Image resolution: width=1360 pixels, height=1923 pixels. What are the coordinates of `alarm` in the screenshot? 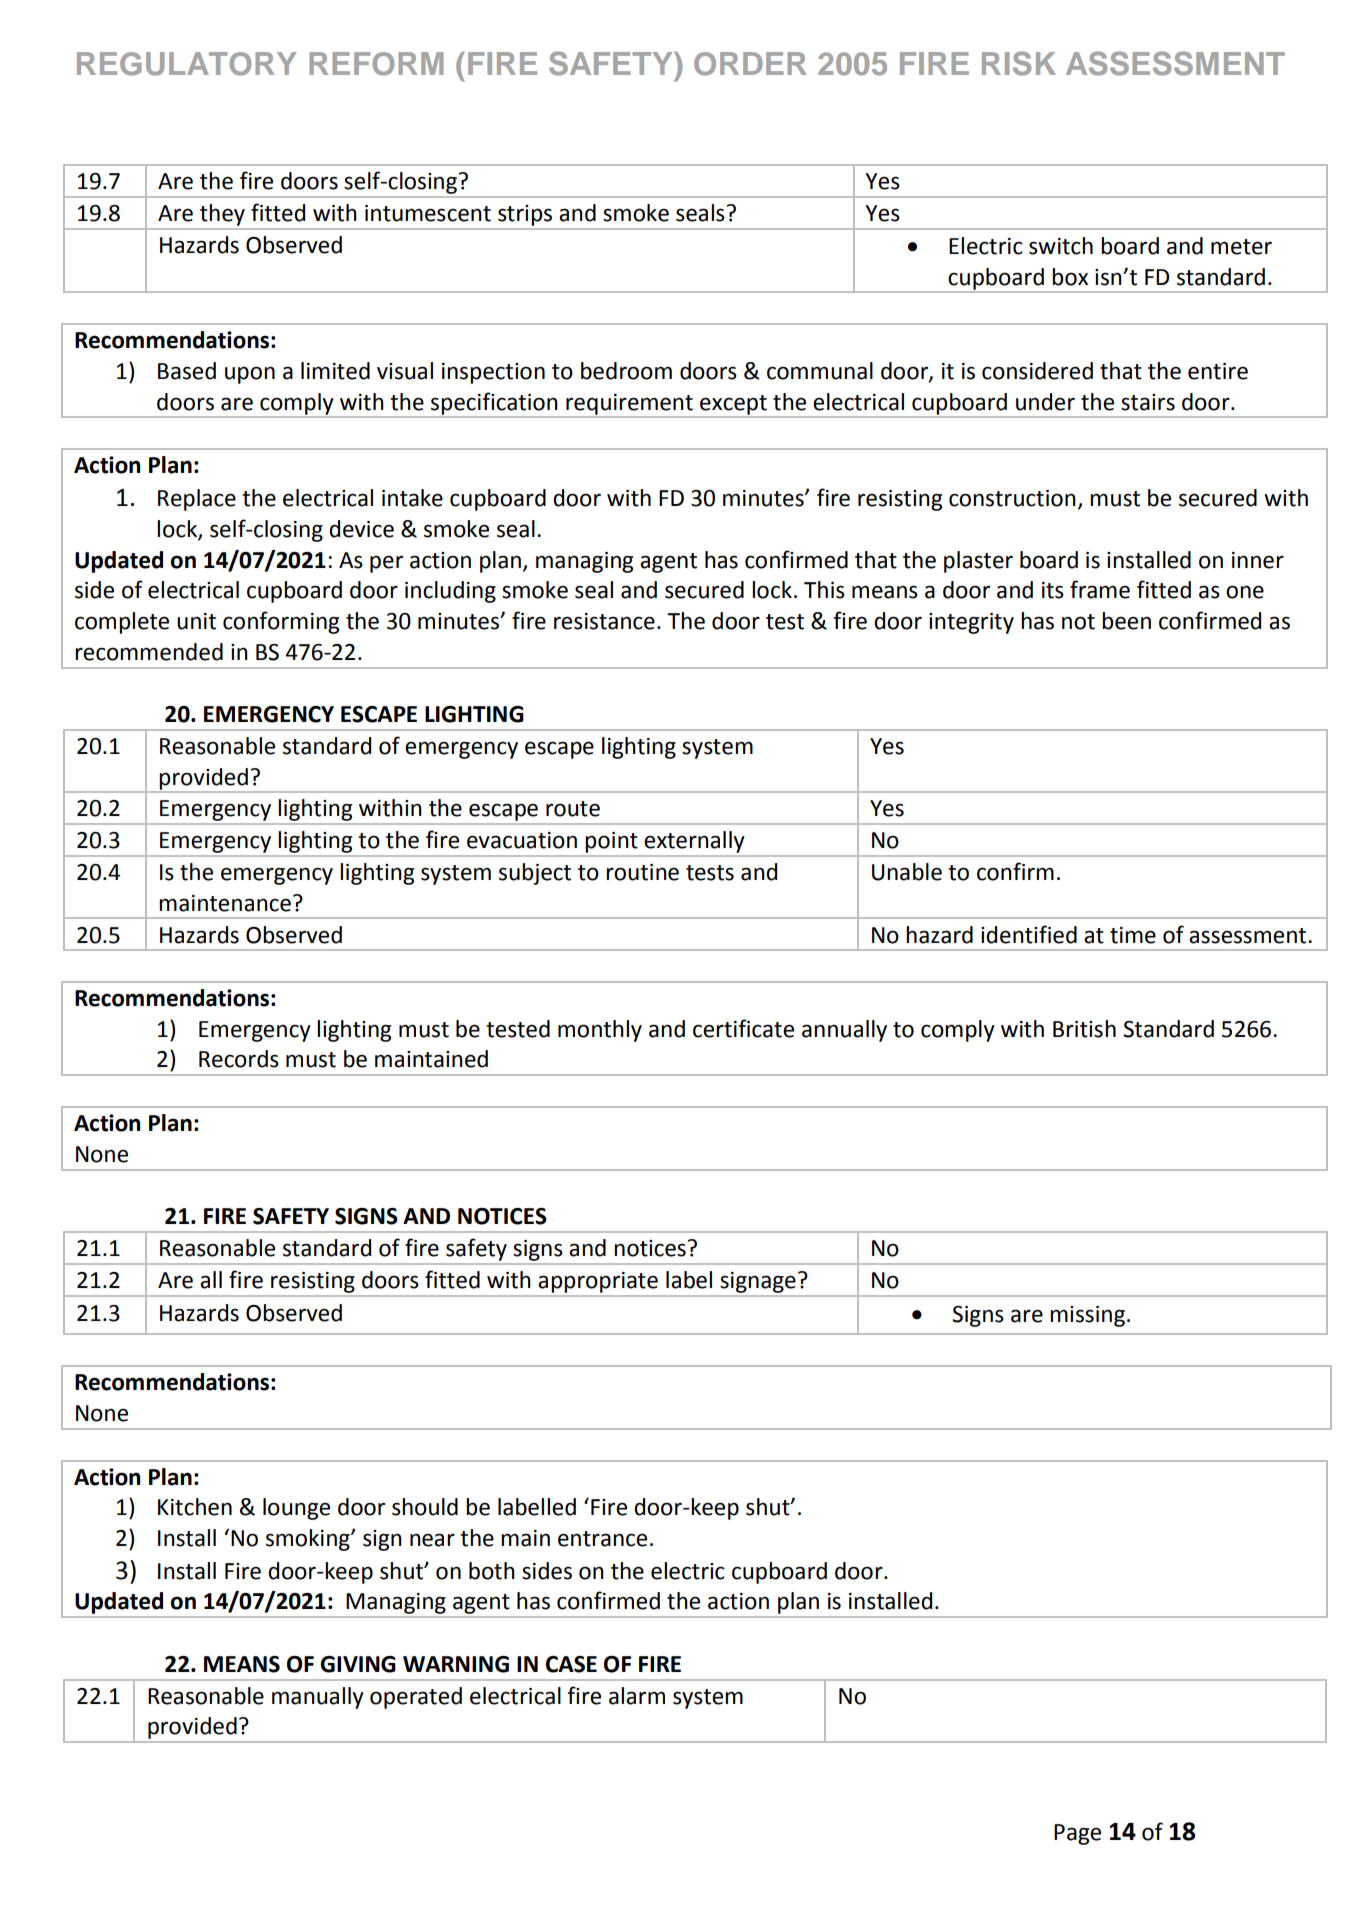 It's located at (637, 1696).
